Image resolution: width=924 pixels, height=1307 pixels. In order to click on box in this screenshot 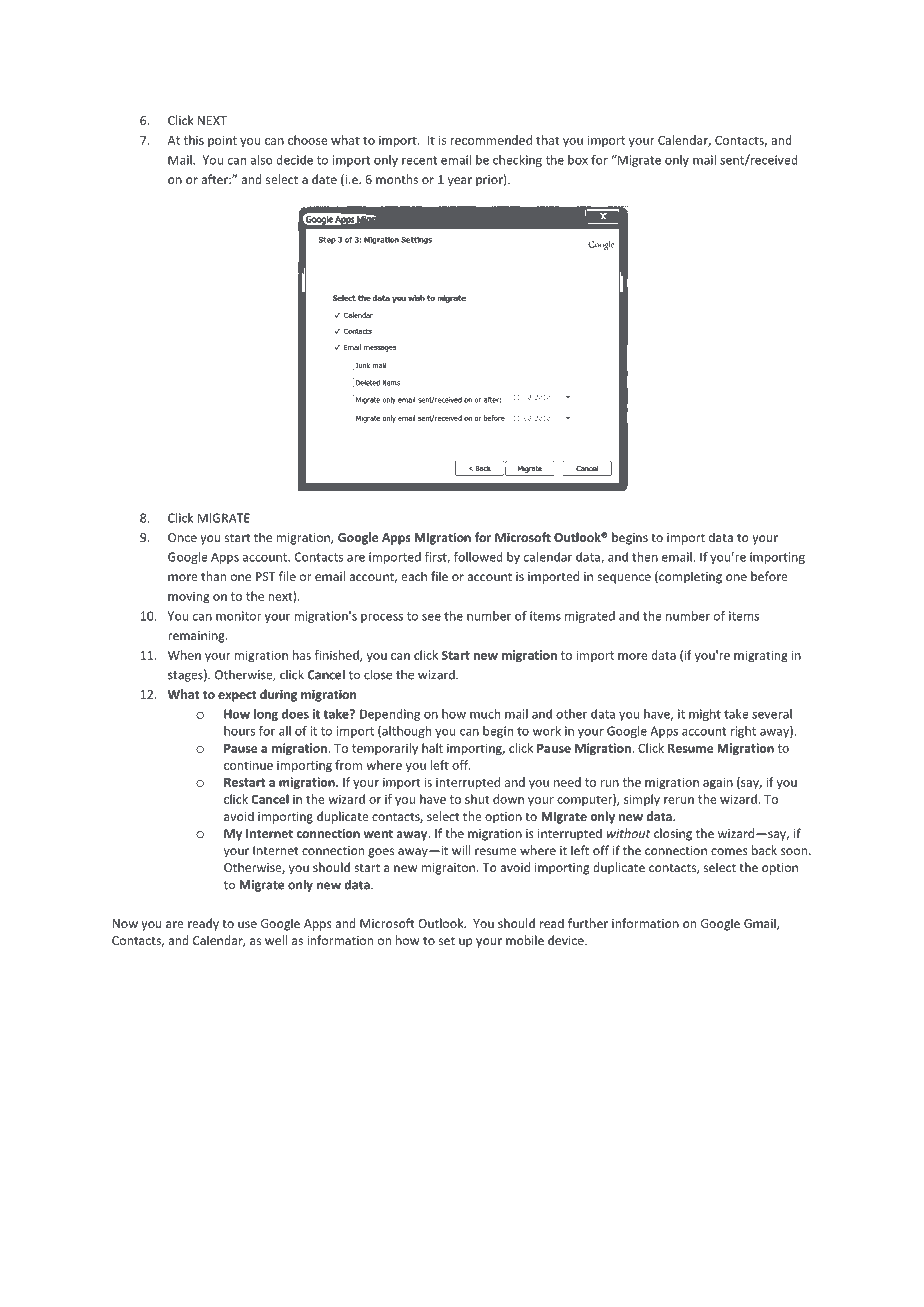, I will do `click(578, 160)`.
